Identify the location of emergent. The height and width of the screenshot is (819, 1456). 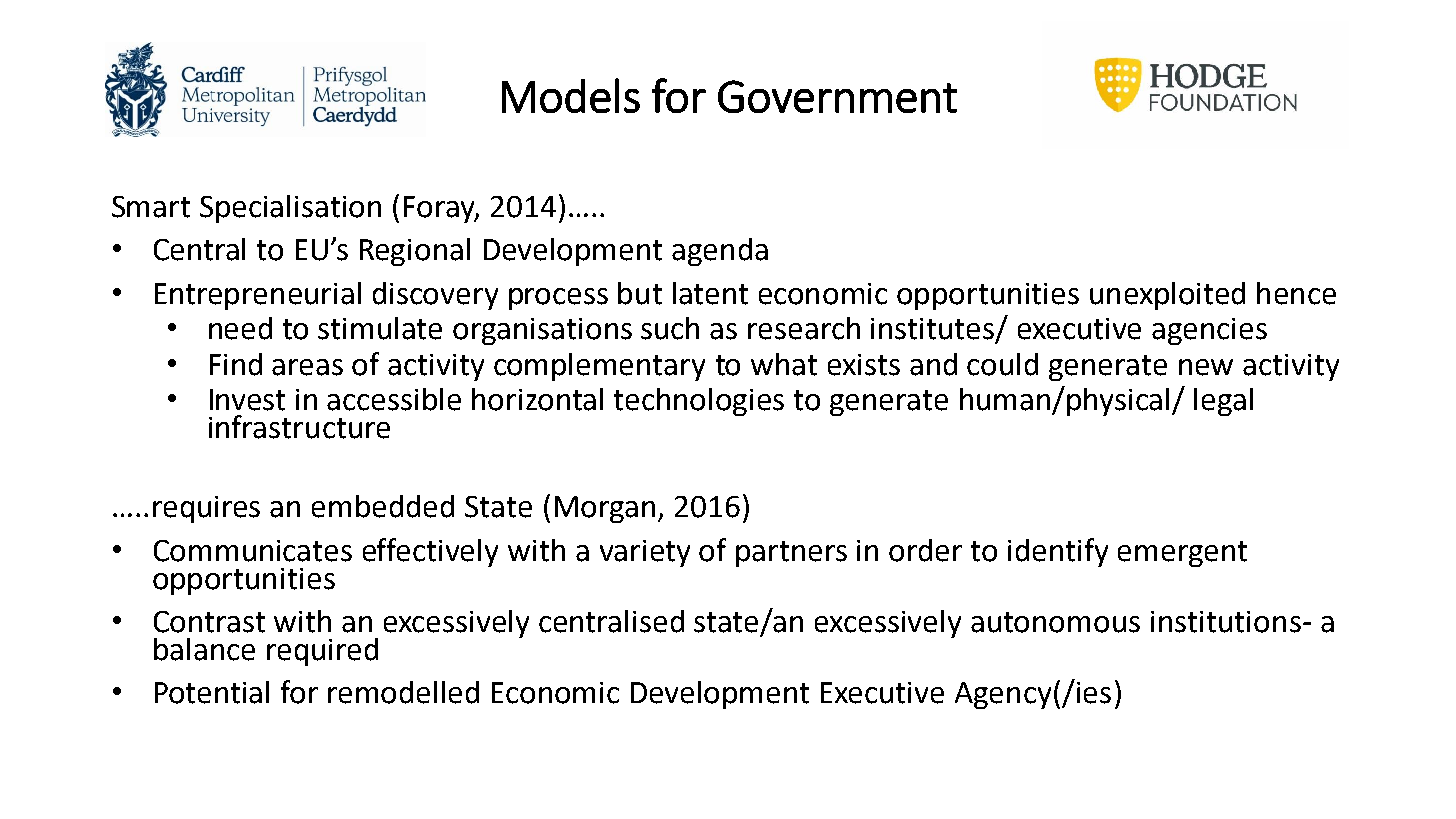
(1182, 554).
